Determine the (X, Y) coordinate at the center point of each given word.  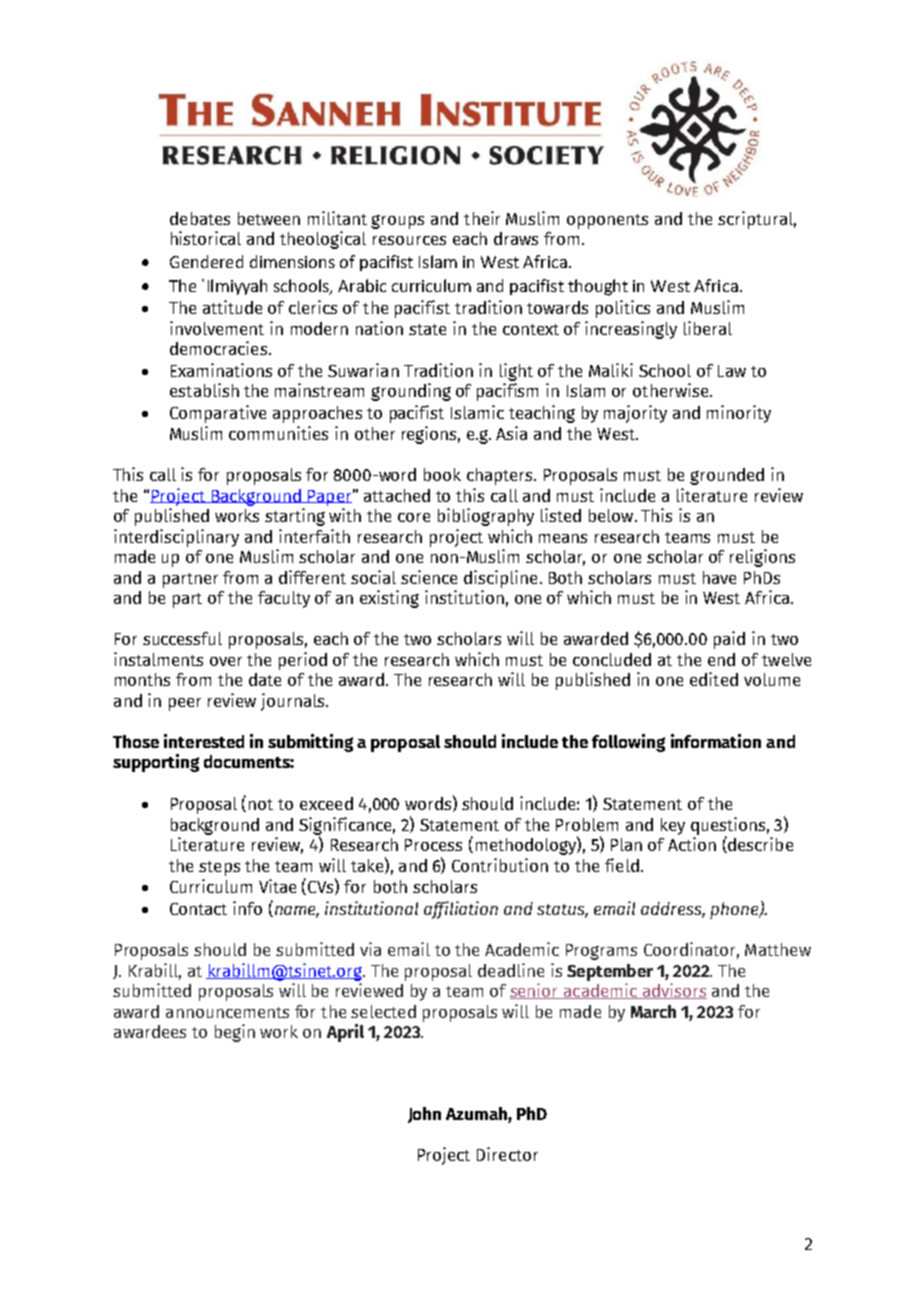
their (482, 218)
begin (235, 1033)
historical (206, 238)
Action (692, 844)
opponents (607, 221)
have (719, 577)
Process (433, 845)
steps (219, 868)
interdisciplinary (176, 538)
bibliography (486, 517)
